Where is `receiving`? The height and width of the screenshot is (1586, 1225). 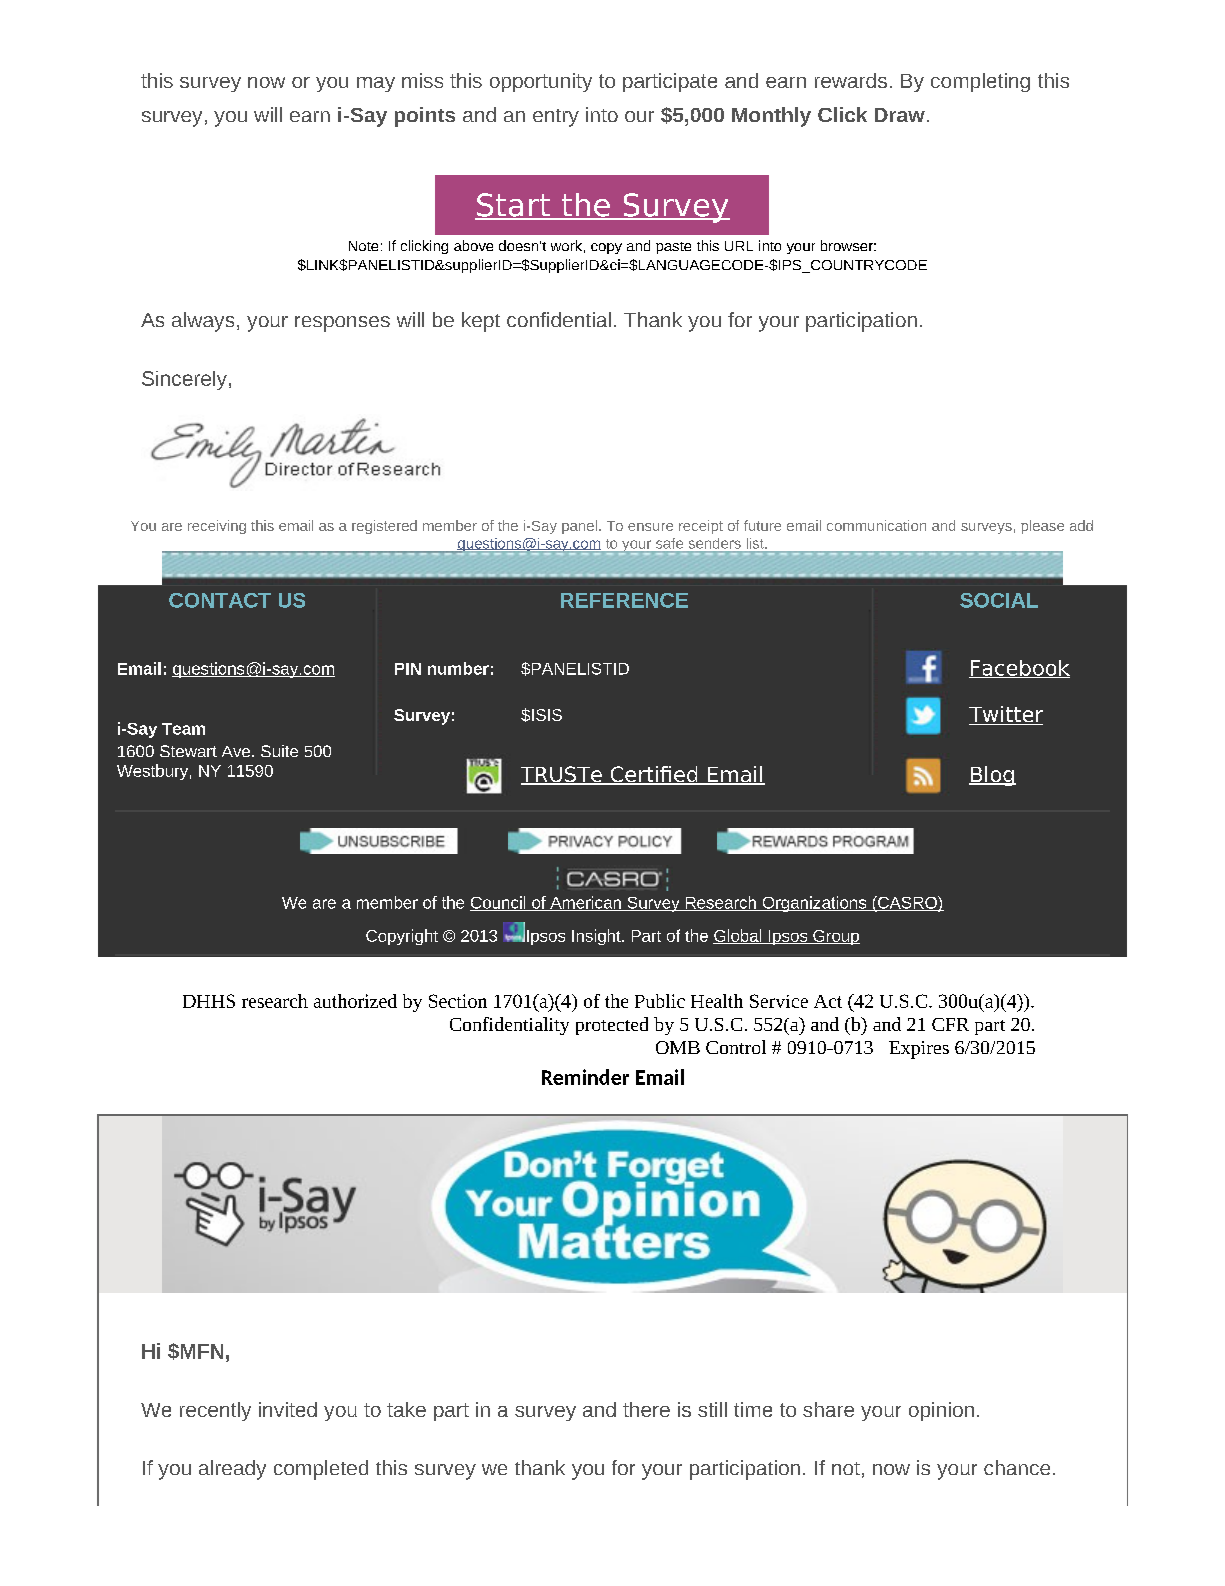 receiving is located at coordinates (217, 527).
